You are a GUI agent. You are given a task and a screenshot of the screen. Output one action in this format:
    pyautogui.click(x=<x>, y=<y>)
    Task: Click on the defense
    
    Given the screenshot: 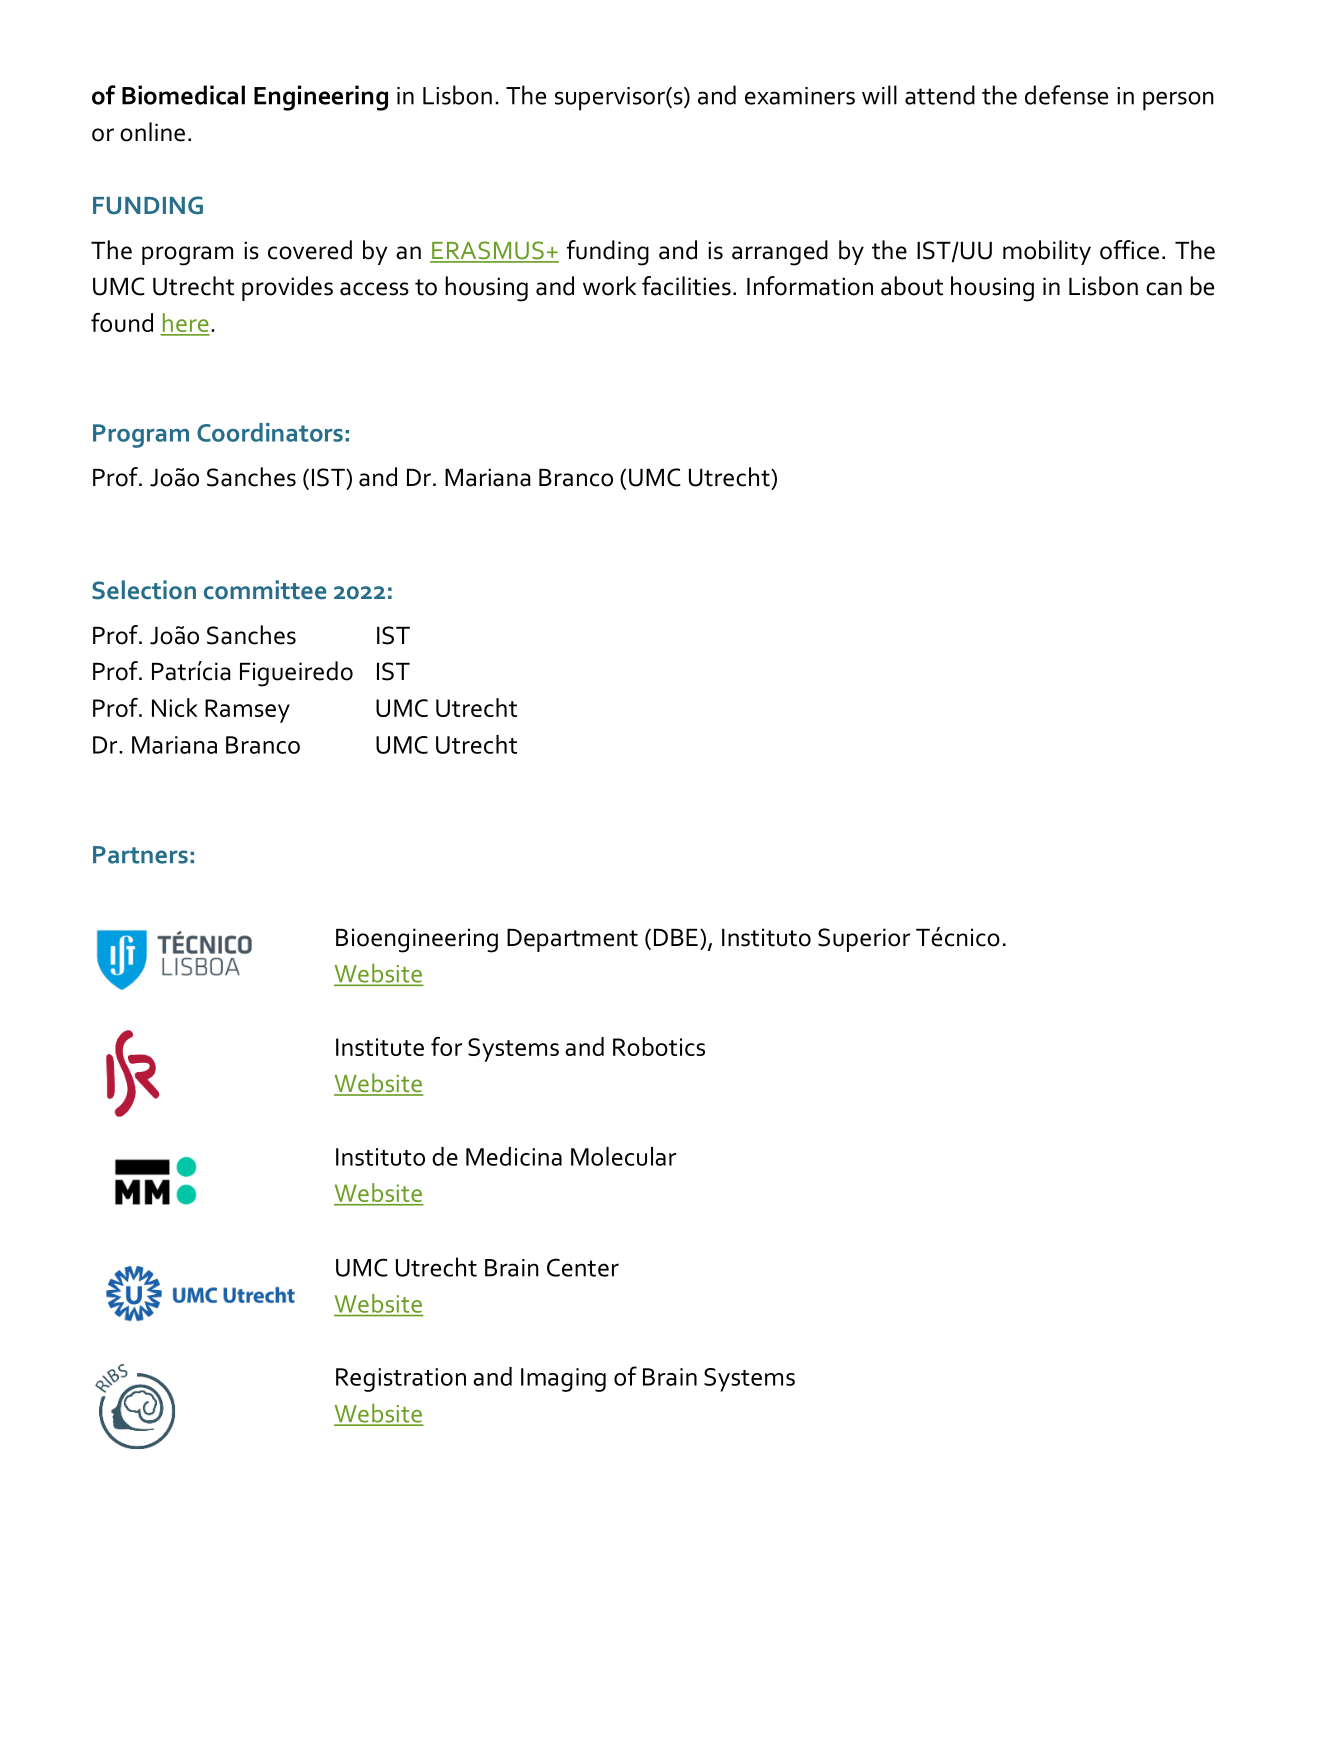 What is the action you would take?
    pyautogui.click(x=1066, y=95)
